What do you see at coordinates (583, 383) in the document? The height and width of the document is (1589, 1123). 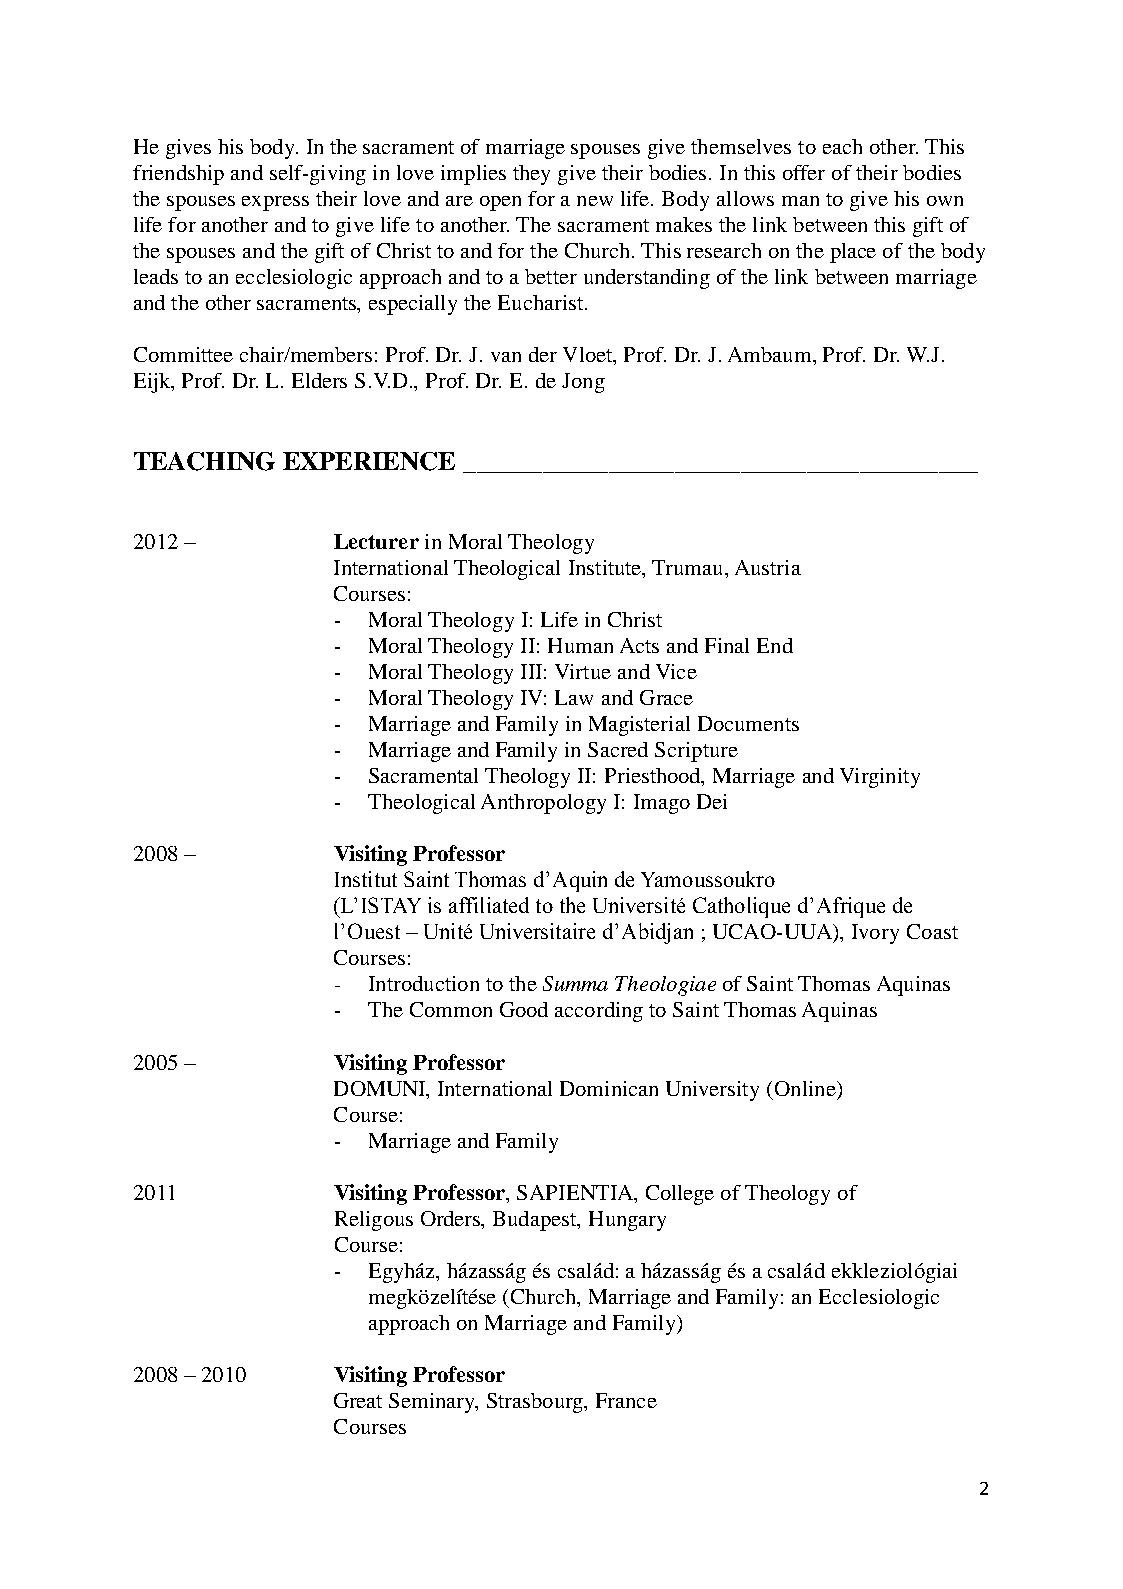 I see `Jong` at bounding box center [583, 383].
